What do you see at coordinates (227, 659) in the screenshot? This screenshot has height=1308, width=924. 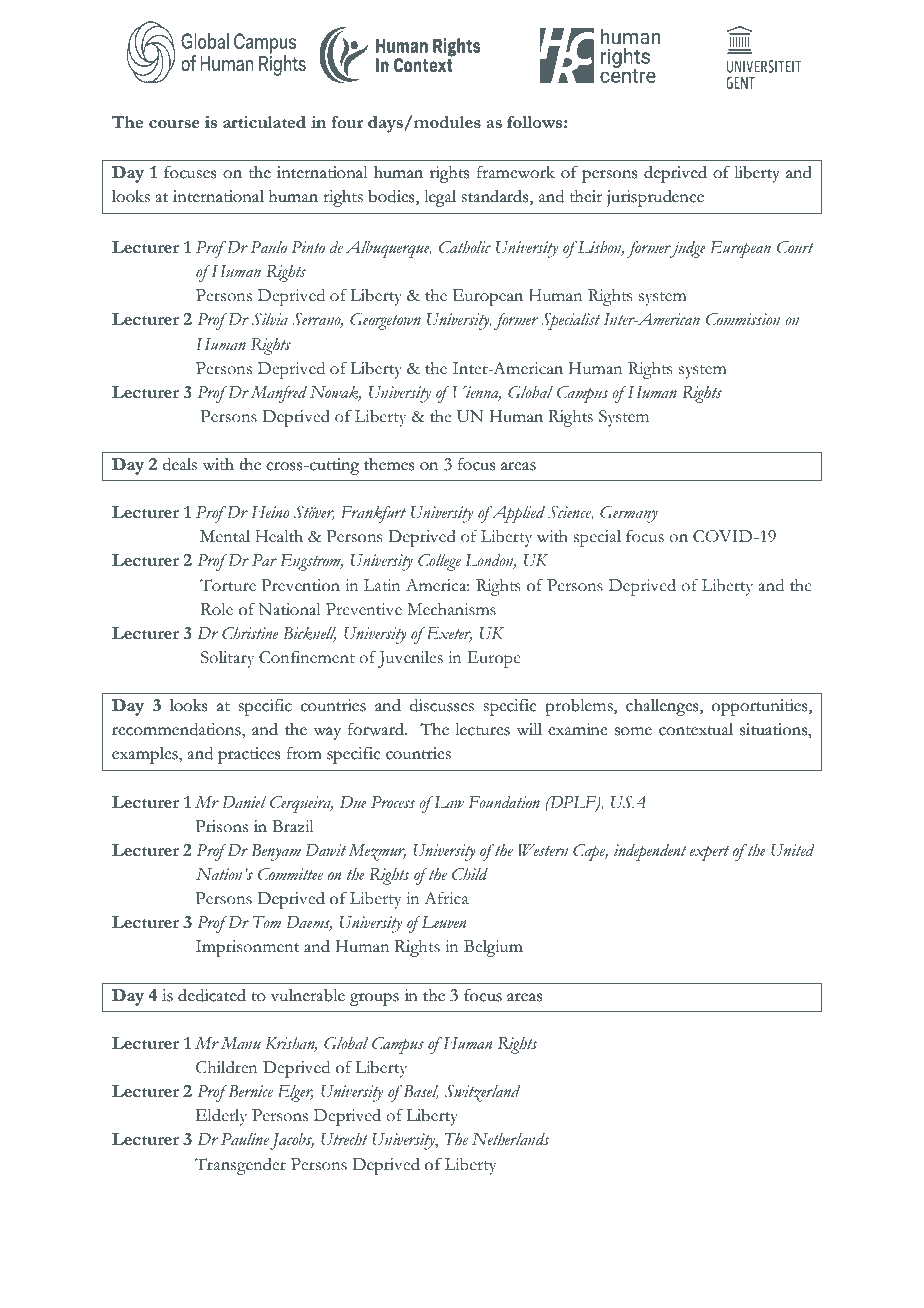 I see `Solitary` at bounding box center [227, 659].
